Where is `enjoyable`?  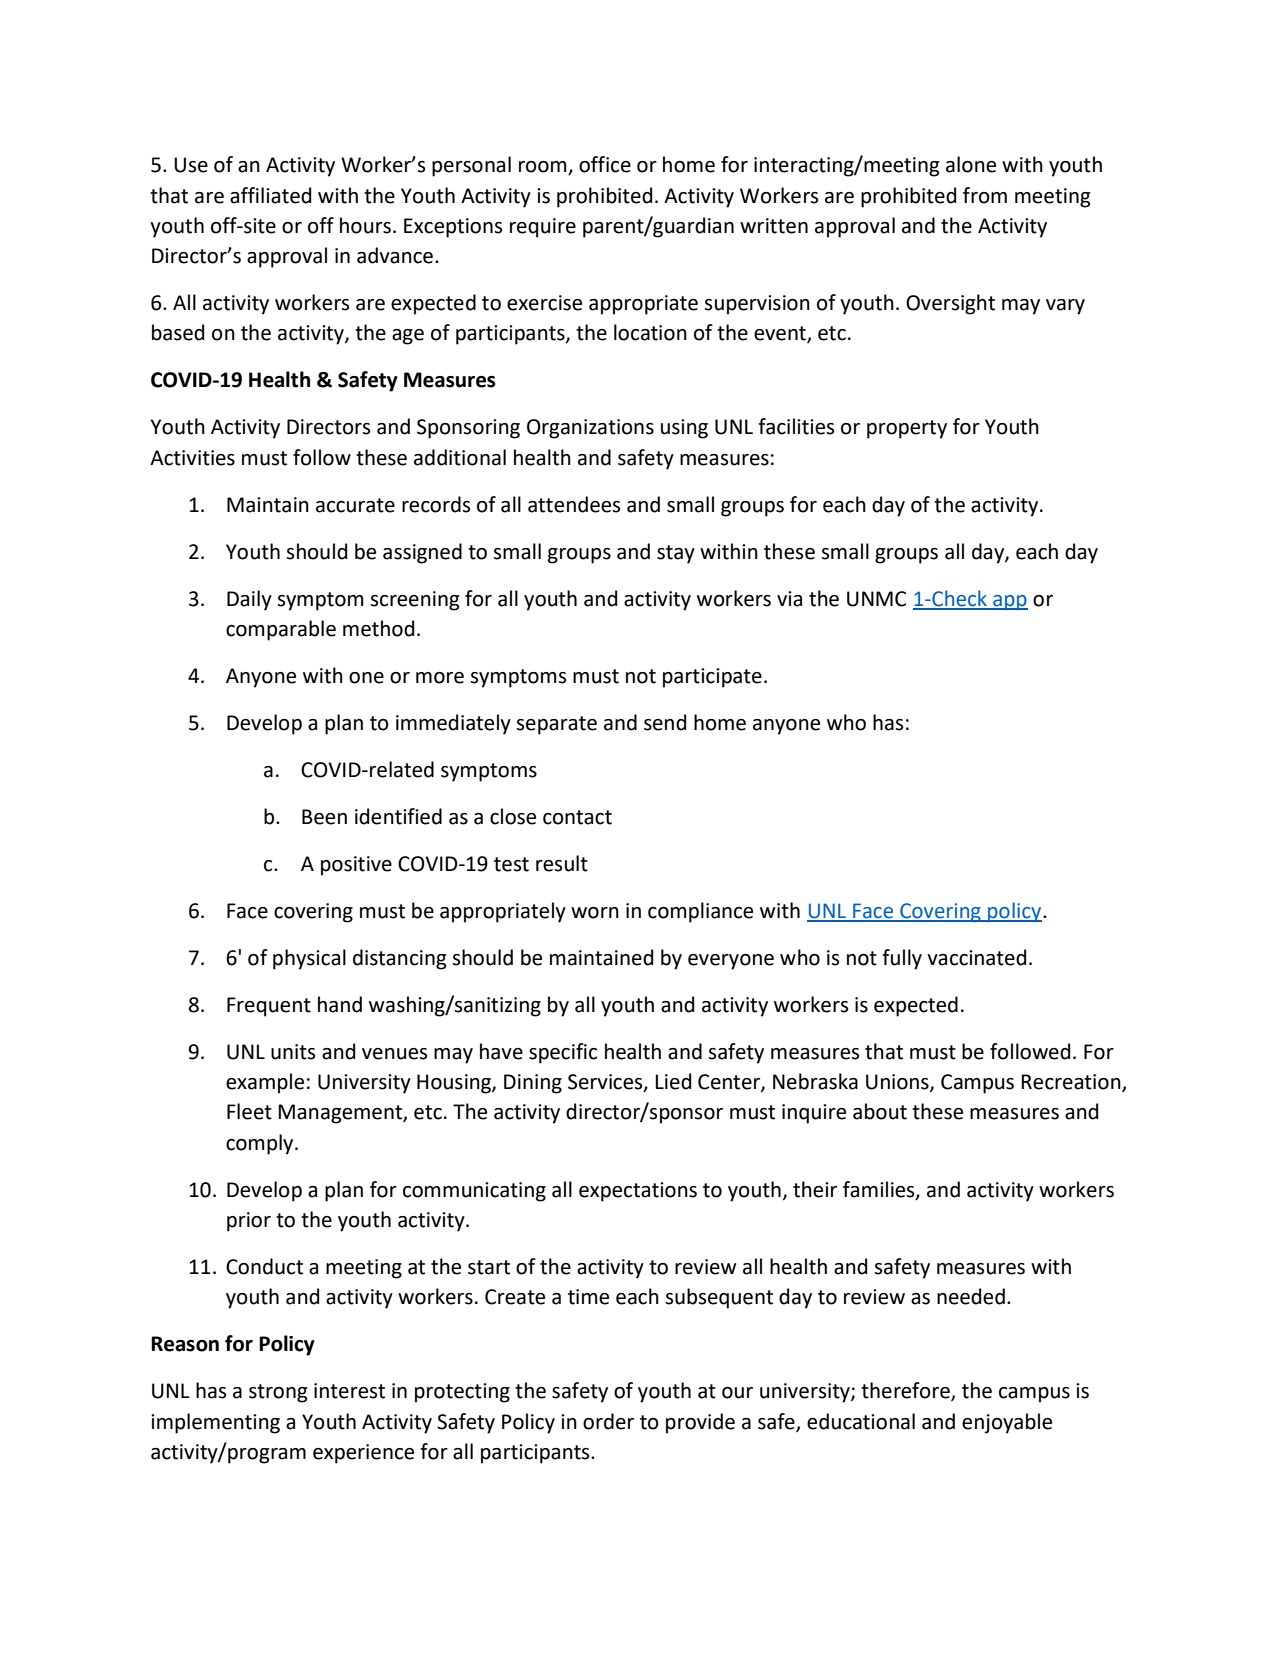 enjoyable is located at coordinates (1007, 1423).
